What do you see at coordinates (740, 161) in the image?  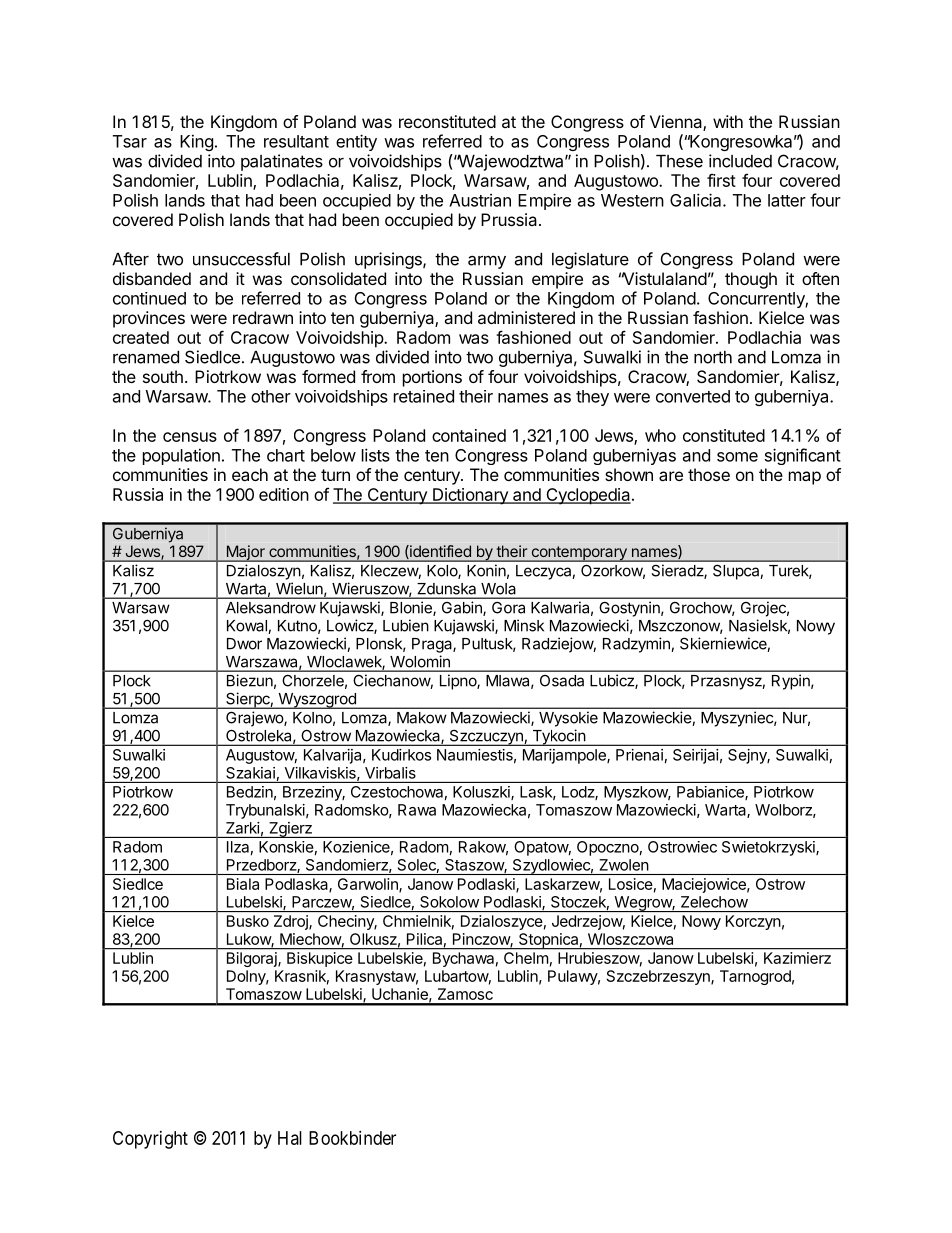 I see `included` at bounding box center [740, 161].
